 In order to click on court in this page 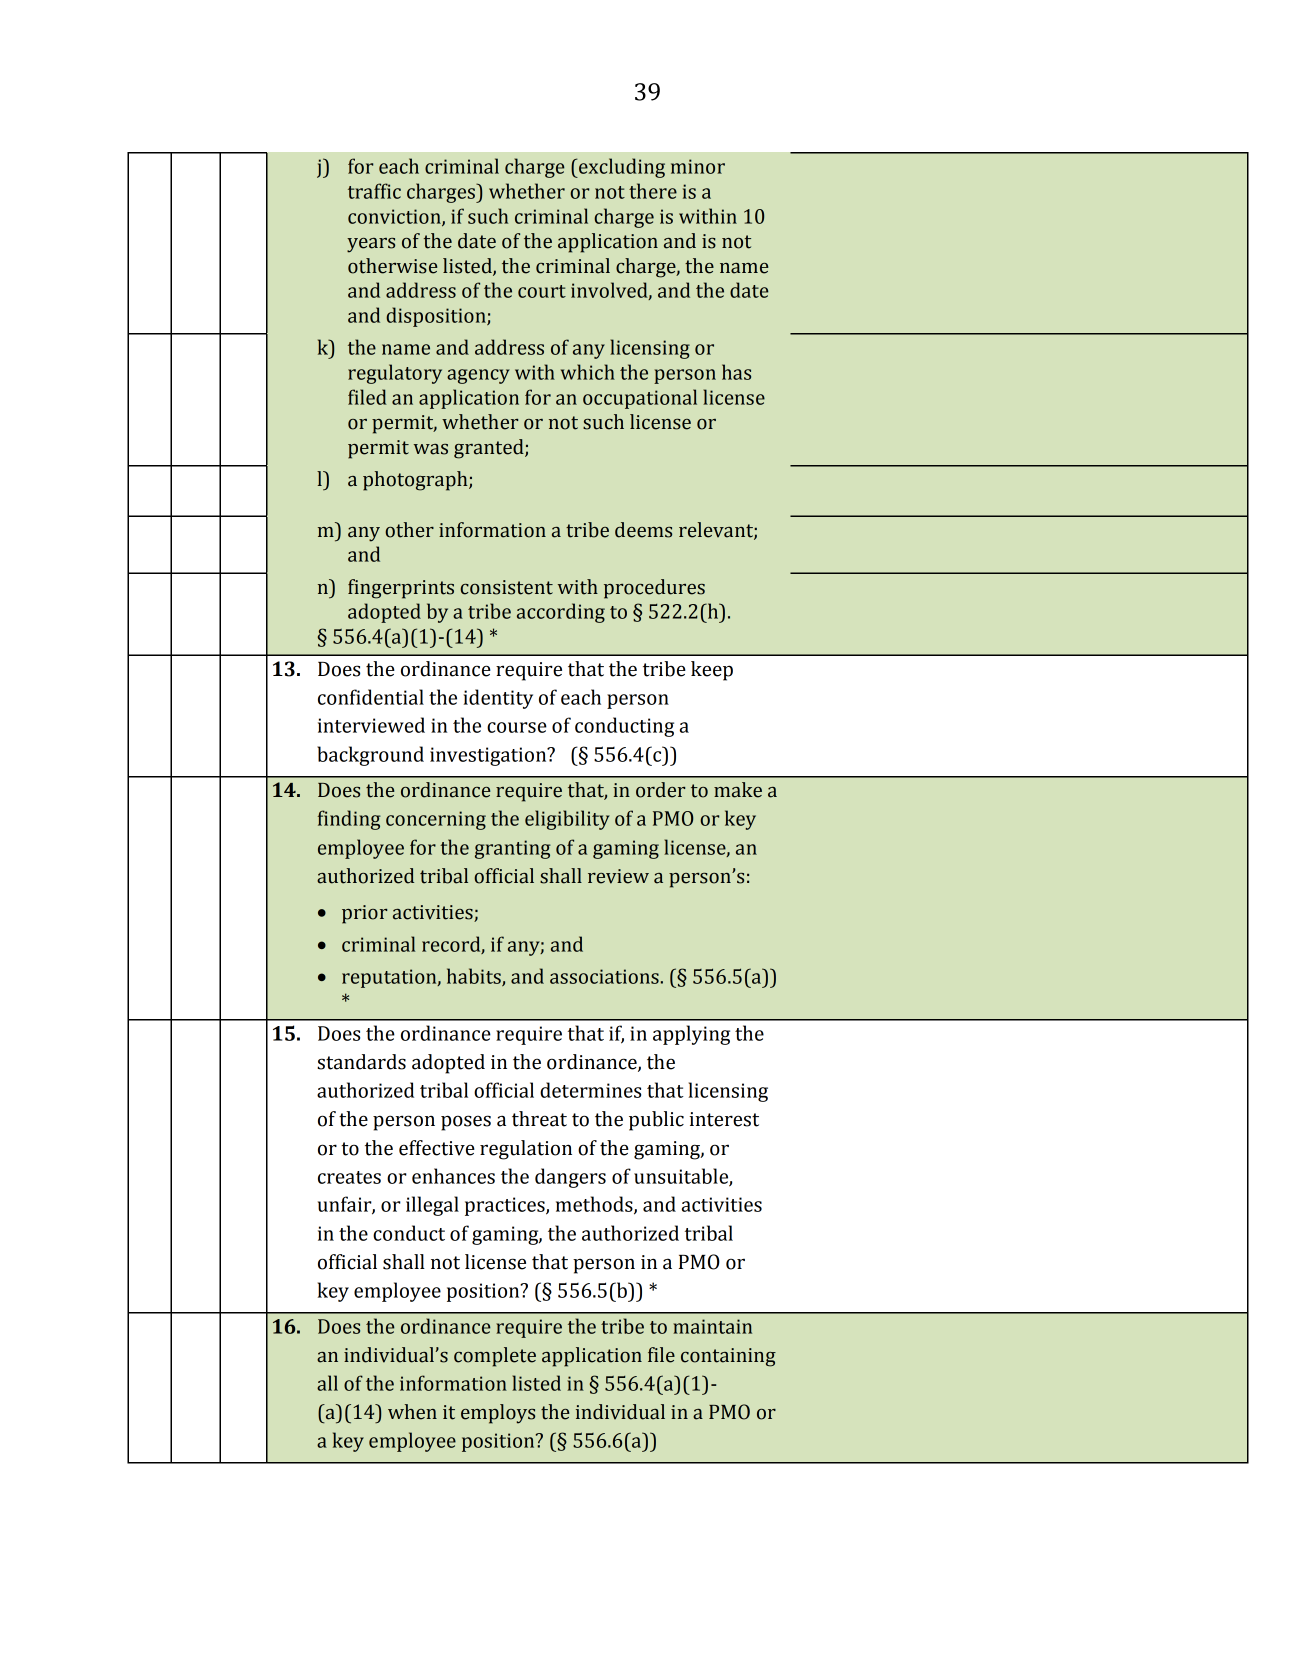, I will do `click(542, 291)`.
